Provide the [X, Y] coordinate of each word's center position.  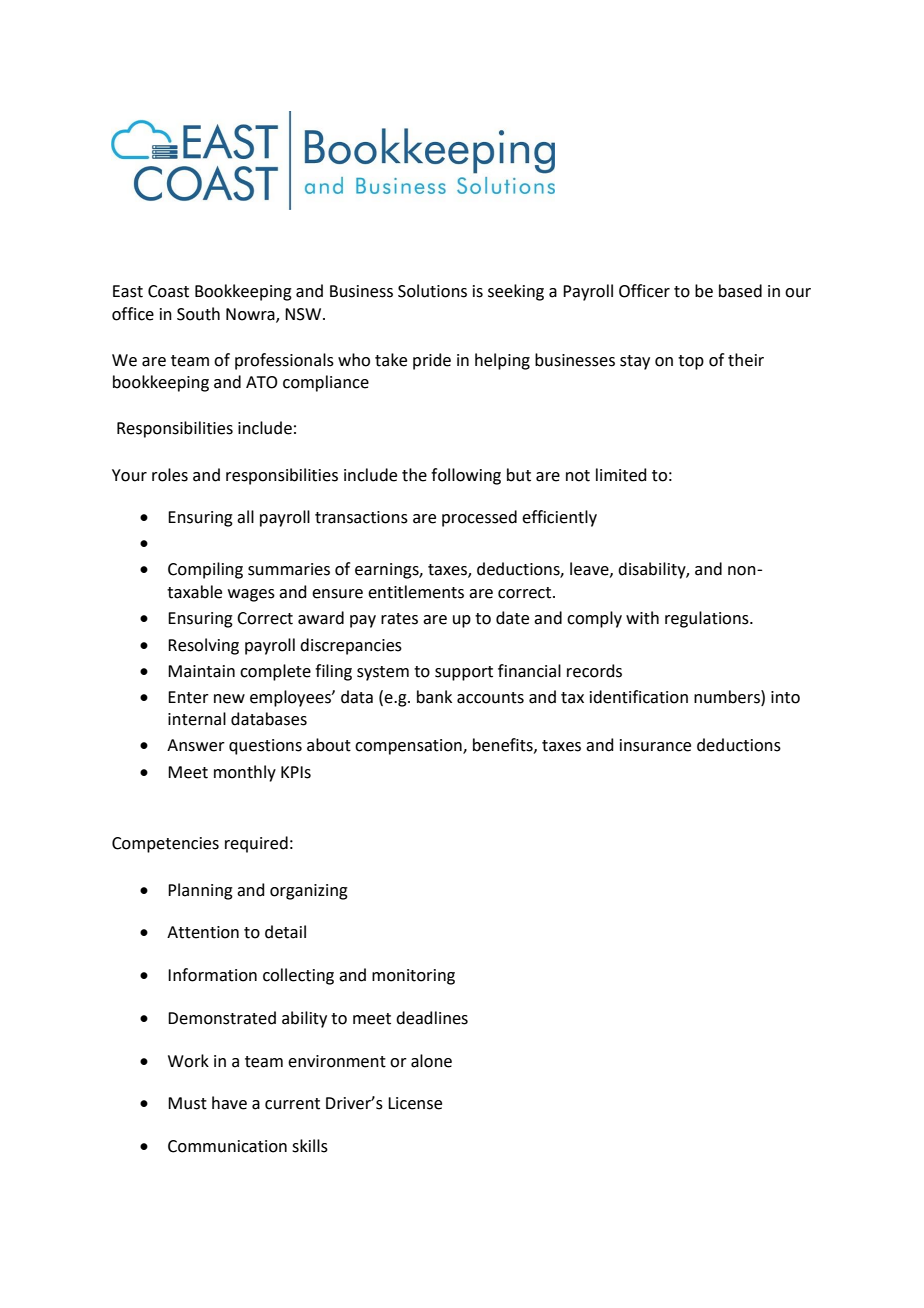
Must [187, 1103]
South [198, 314]
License [415, 1103]
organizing [309, 892]
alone [431, 1061]
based [740, 291]
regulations [708, 619]
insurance [655, 745]
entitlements [416, 592]
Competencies [165, 845]
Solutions [432, 291]
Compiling [205, 570]
